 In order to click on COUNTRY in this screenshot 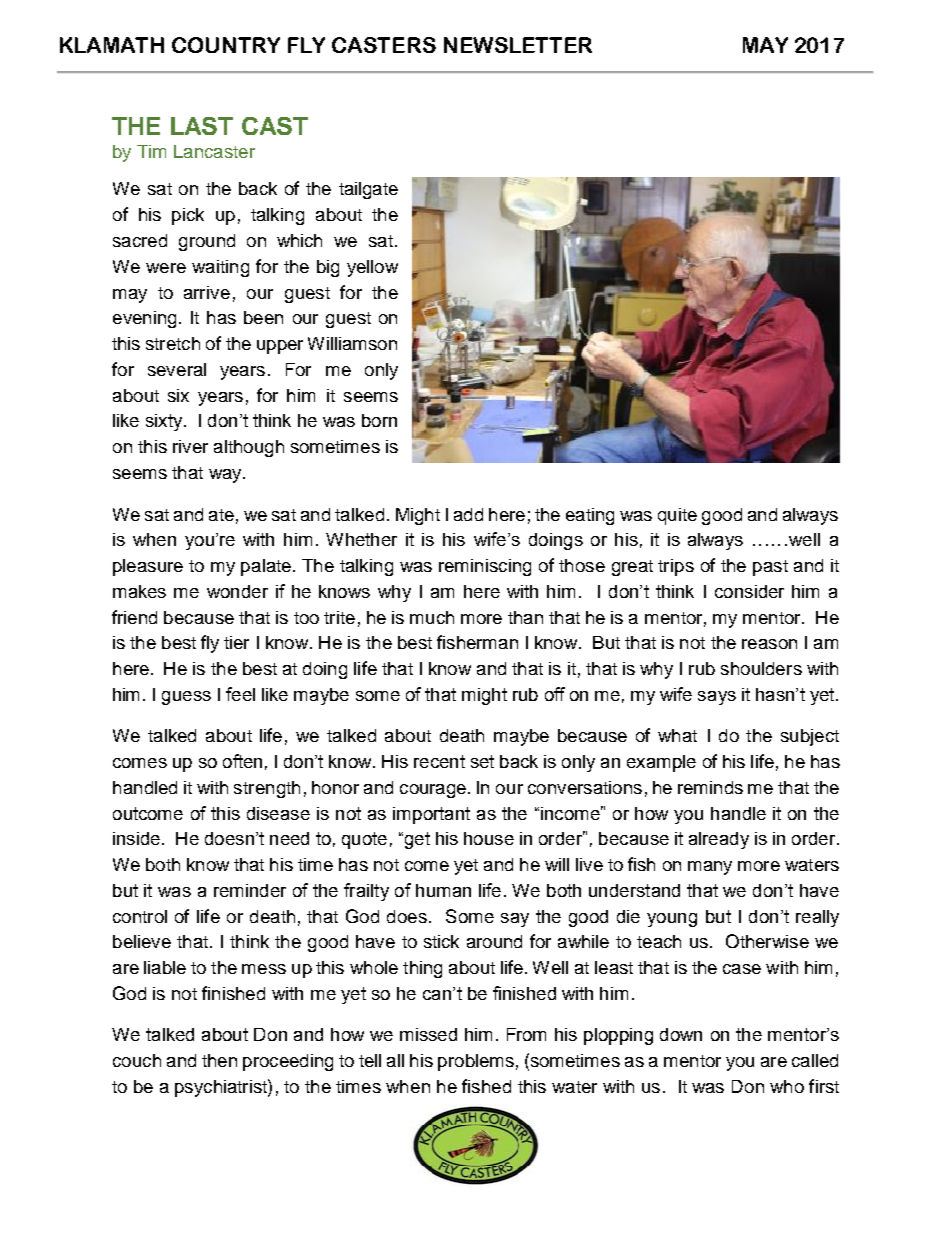, I will do `click(226, 45)`.
